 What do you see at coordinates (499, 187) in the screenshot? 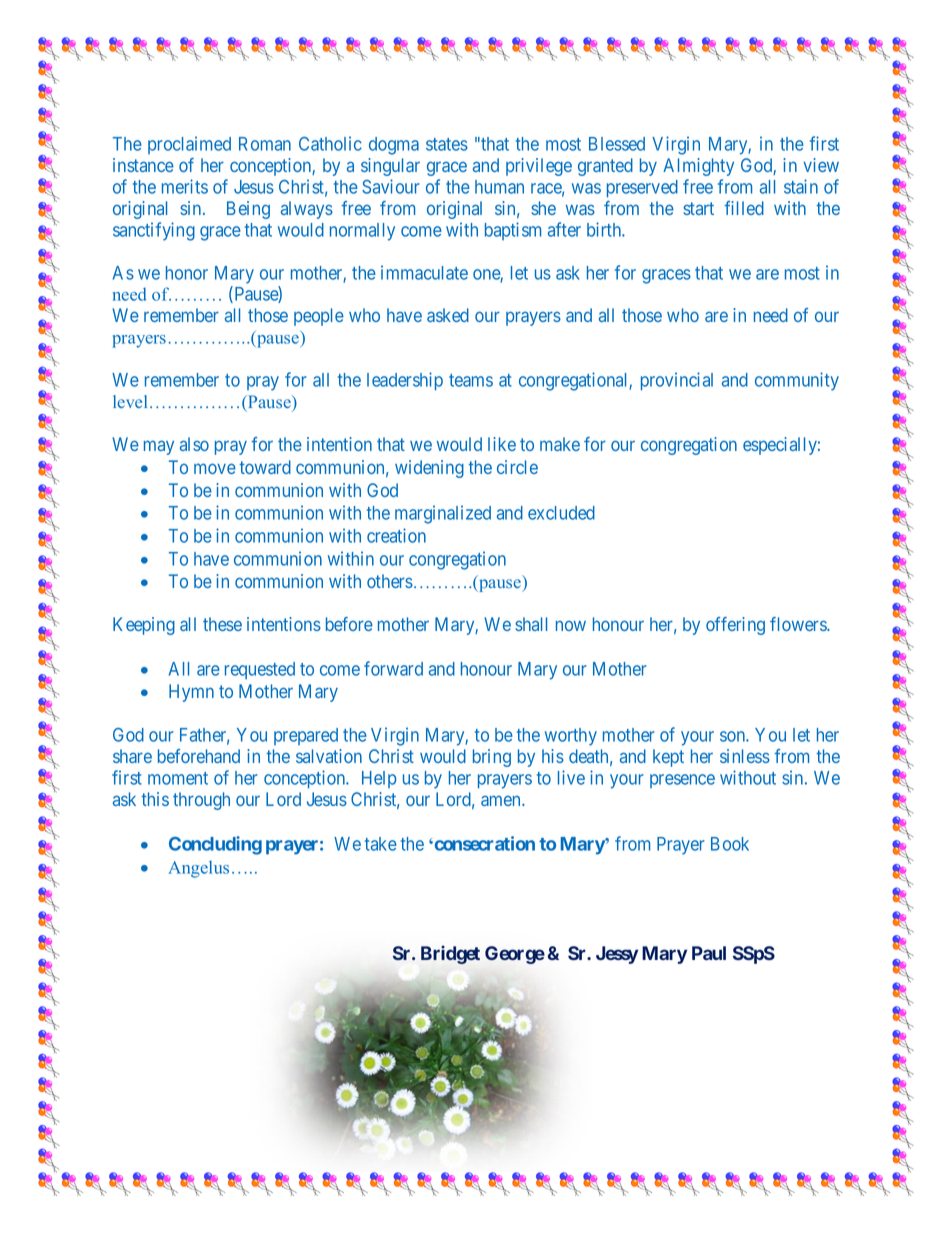
I see `human` at bounding box center [499, 187].
